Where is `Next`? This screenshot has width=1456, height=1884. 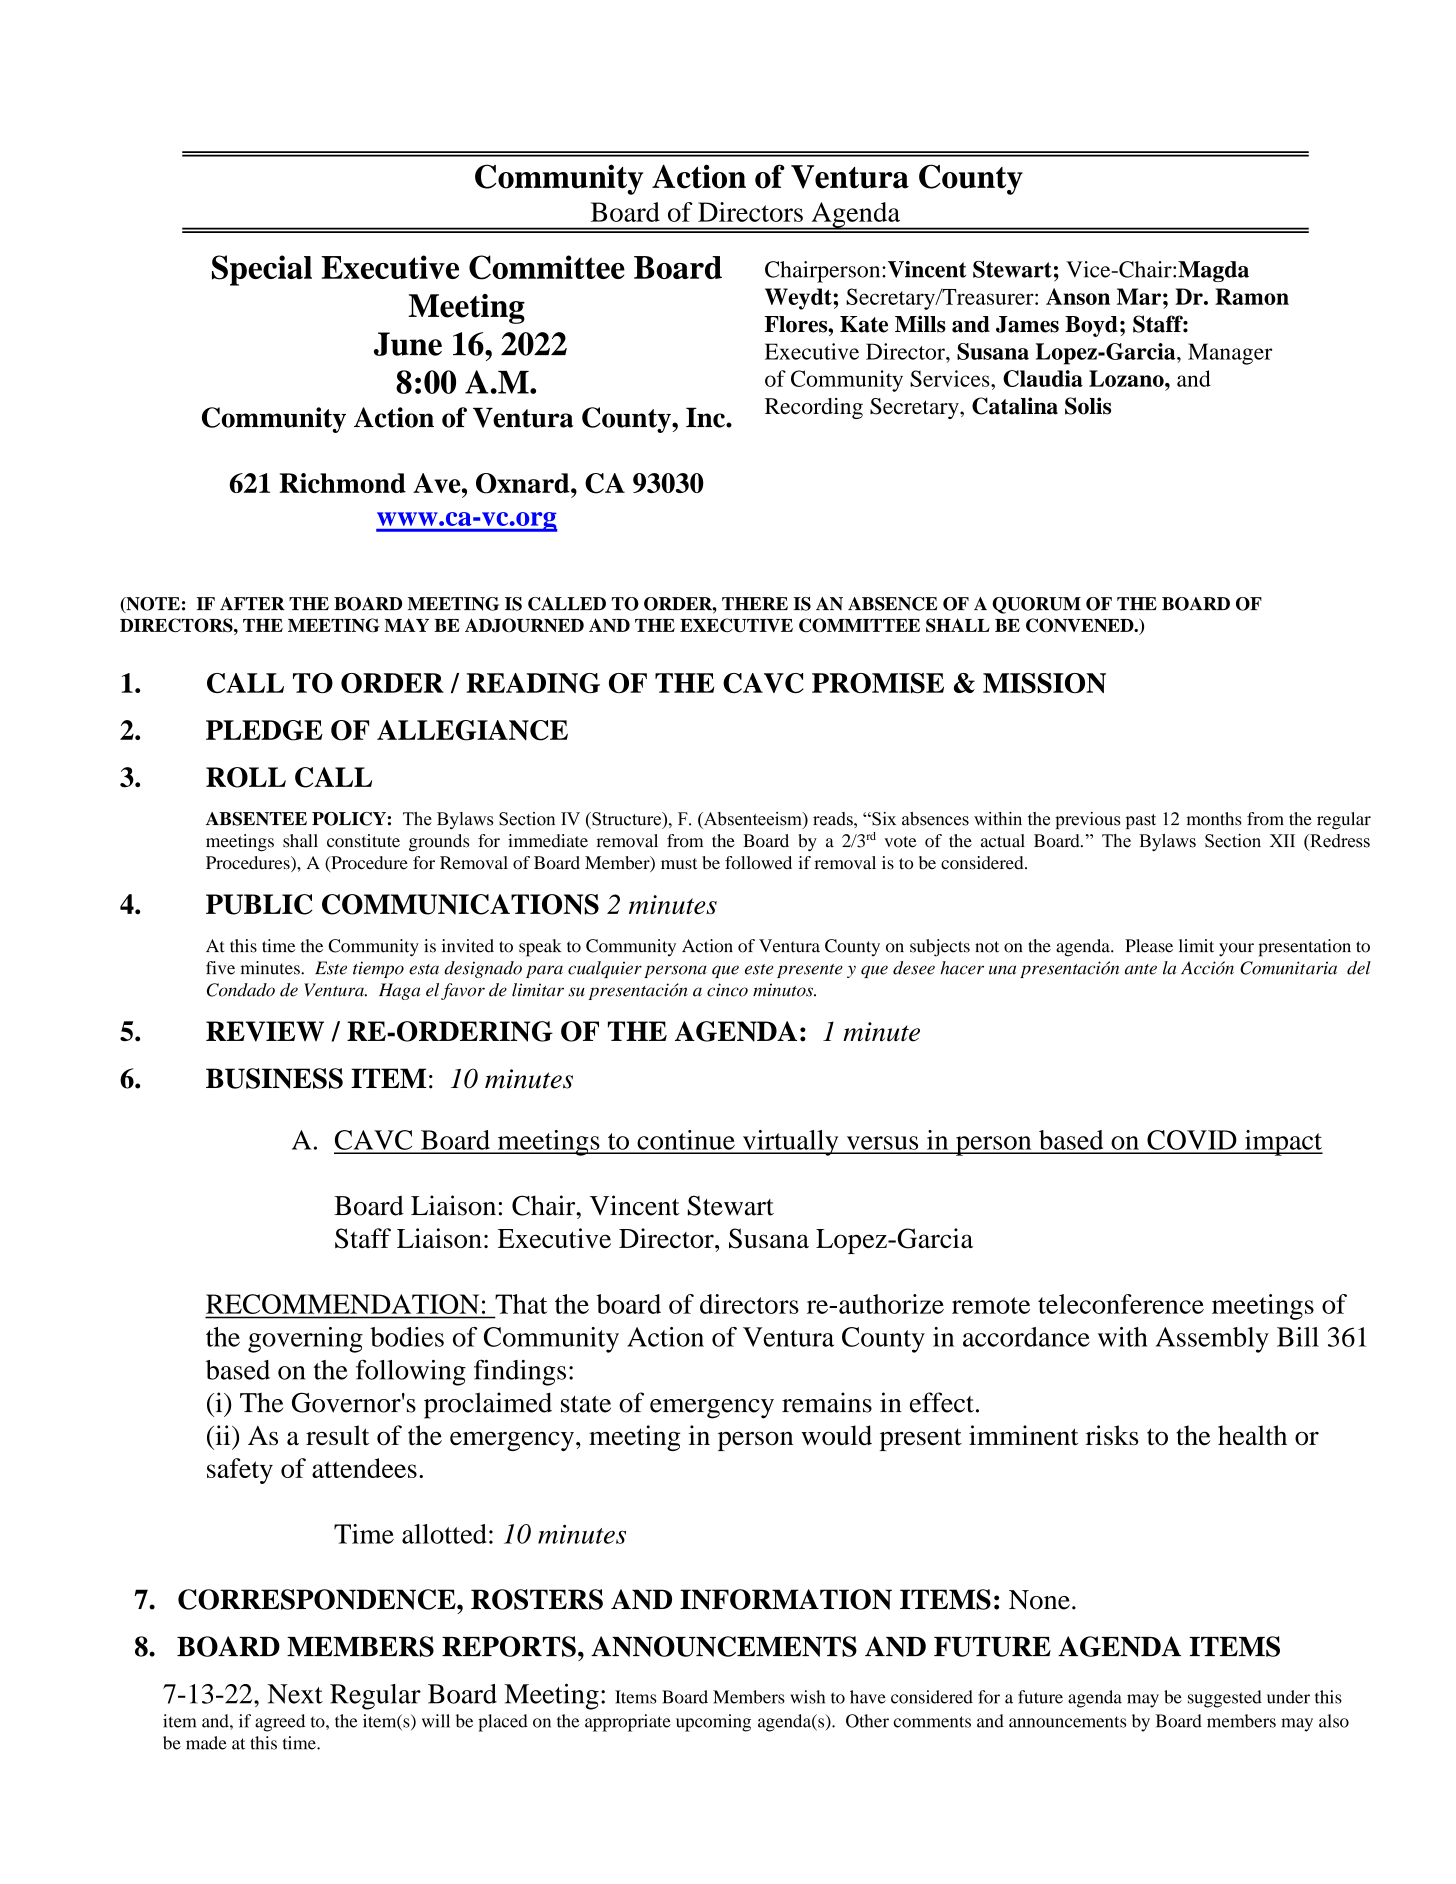 Next is located at coordinates (295, 1694).
